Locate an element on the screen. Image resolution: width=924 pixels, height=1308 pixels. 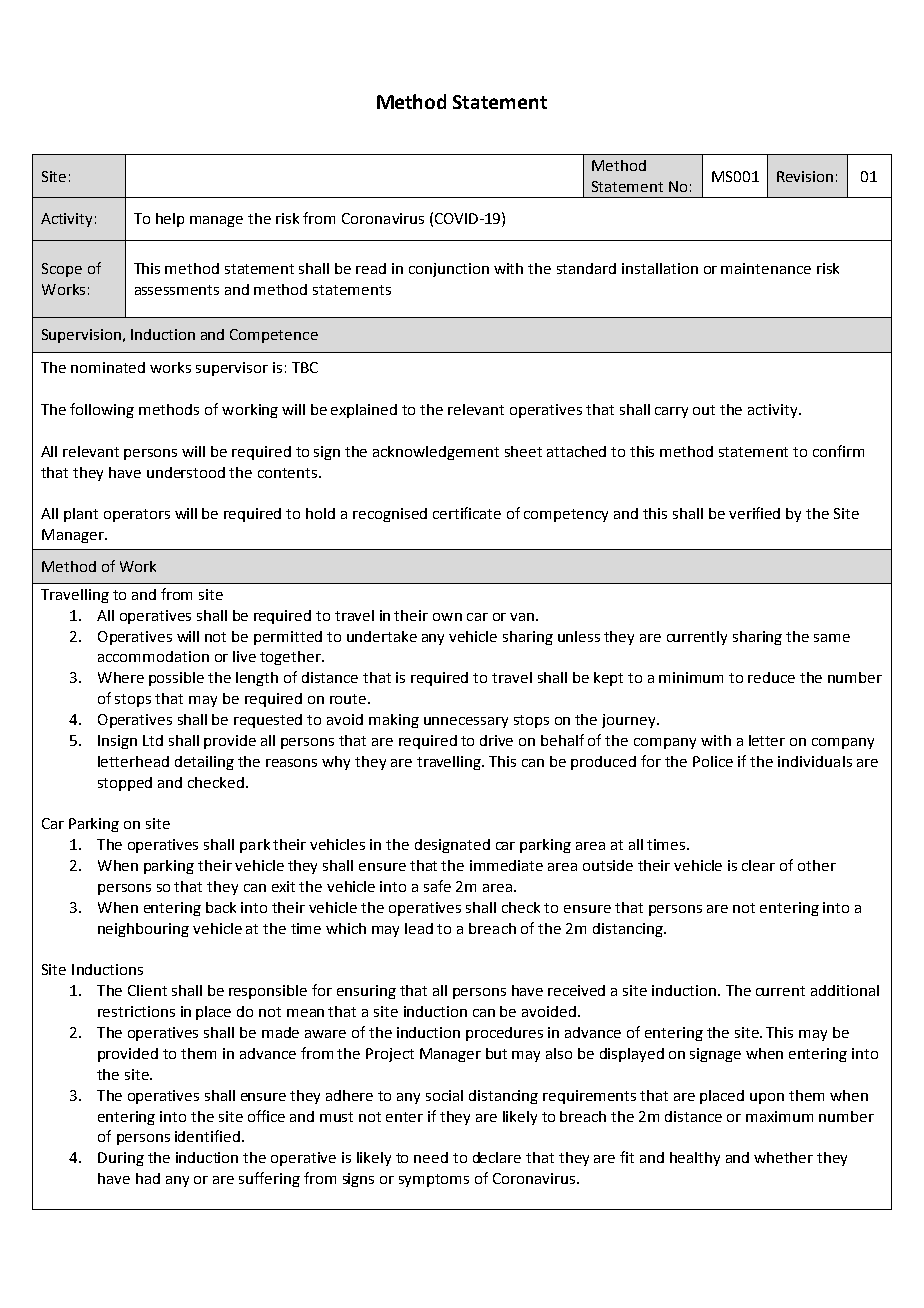
Revision is located at coordinates (805, 176).
